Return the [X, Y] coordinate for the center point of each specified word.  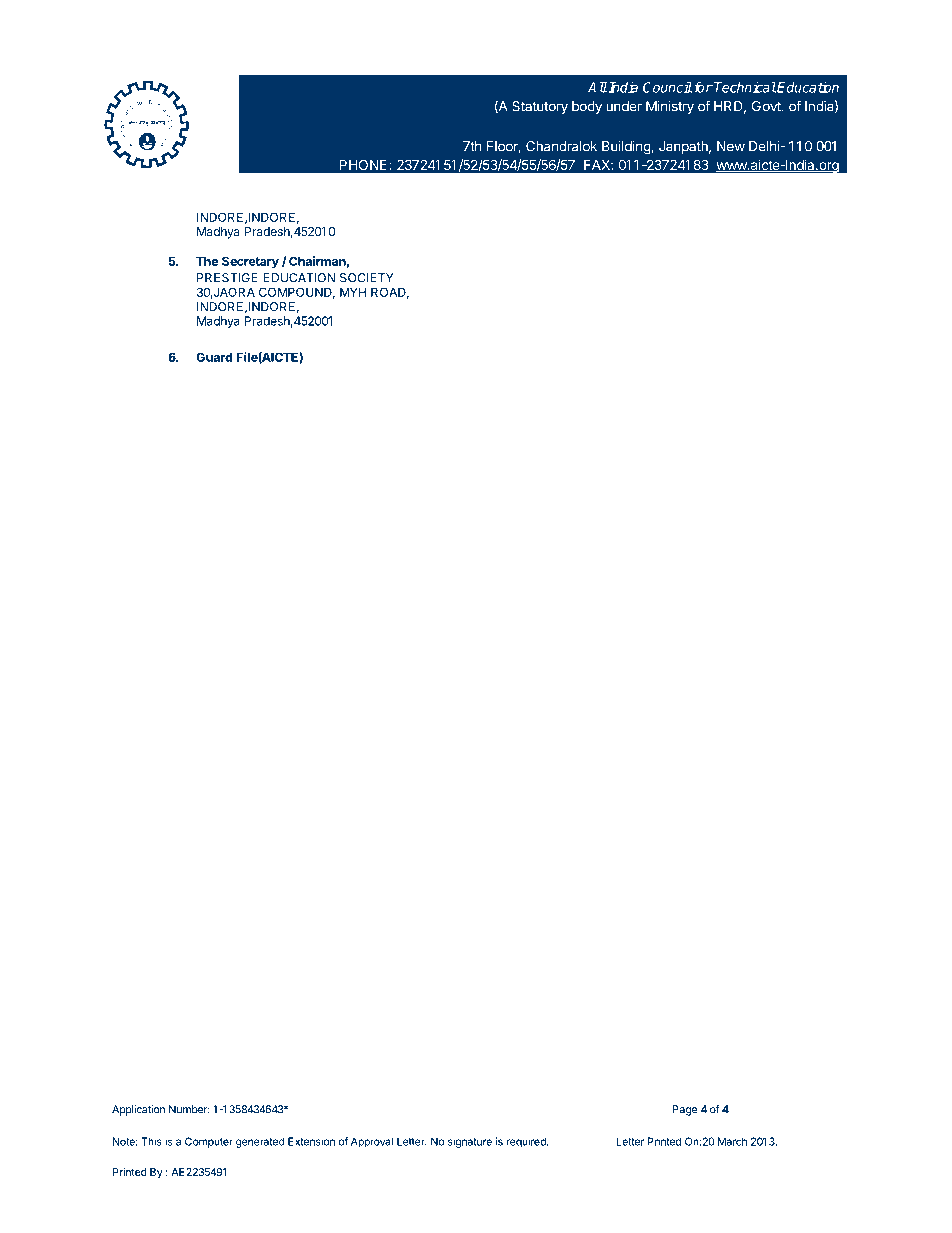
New [731, 146]
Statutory [540, 107]
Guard [214, 357]
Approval [372, 1142]
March [732, 1141]
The [207, 261]
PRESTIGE [227, 278]
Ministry [670, 107]
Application [138, 1110]
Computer [209, 1142]
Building [626, 147]
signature [470, 1142]
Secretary [250, 262]
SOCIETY [367, 278]
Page [685, 1110]
